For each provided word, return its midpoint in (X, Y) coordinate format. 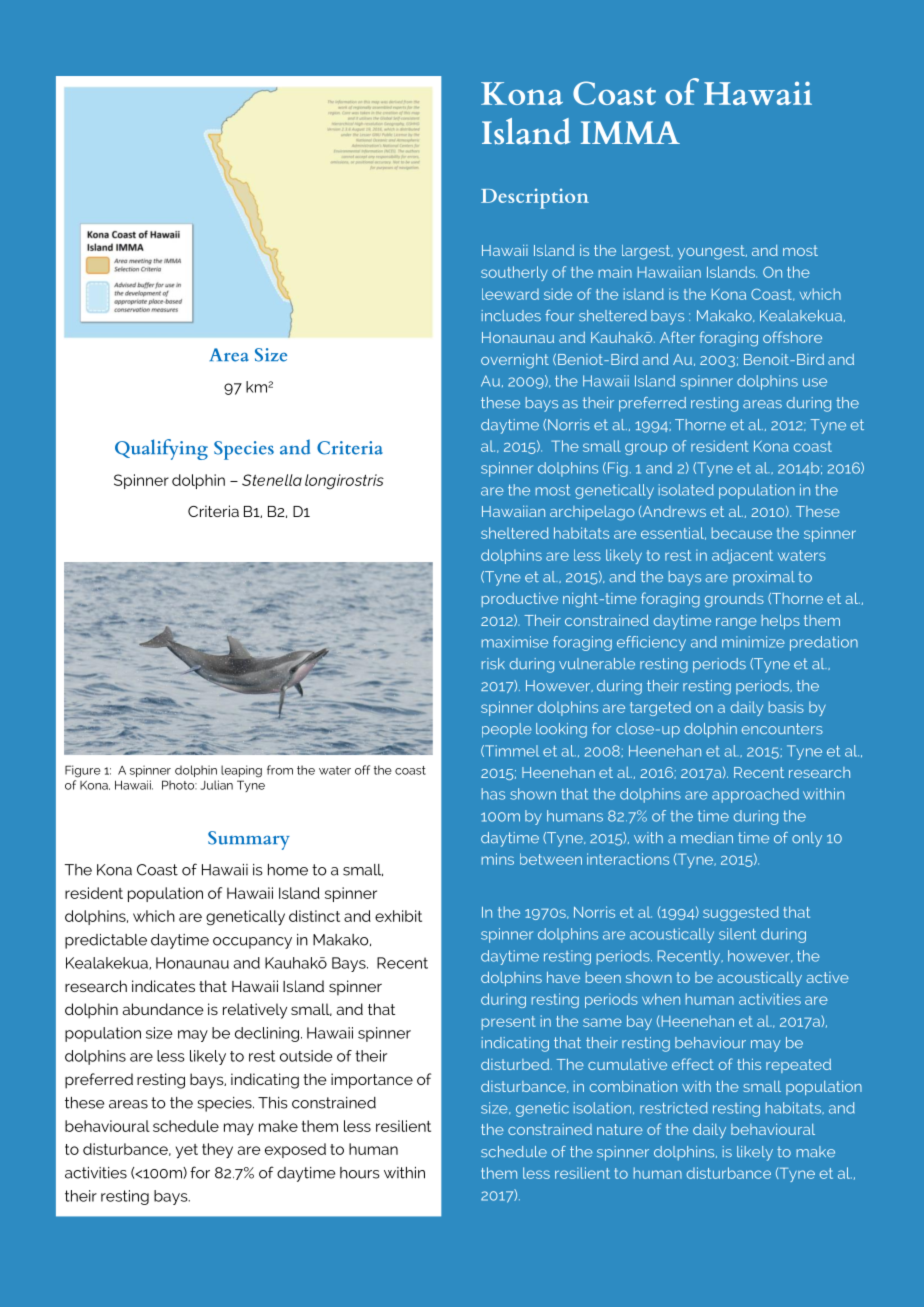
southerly (514, 273)
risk (493, 663)
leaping (241, 771)
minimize (753, 642)
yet (187, 1151)
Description (535, 199)
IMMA (630, 132)
